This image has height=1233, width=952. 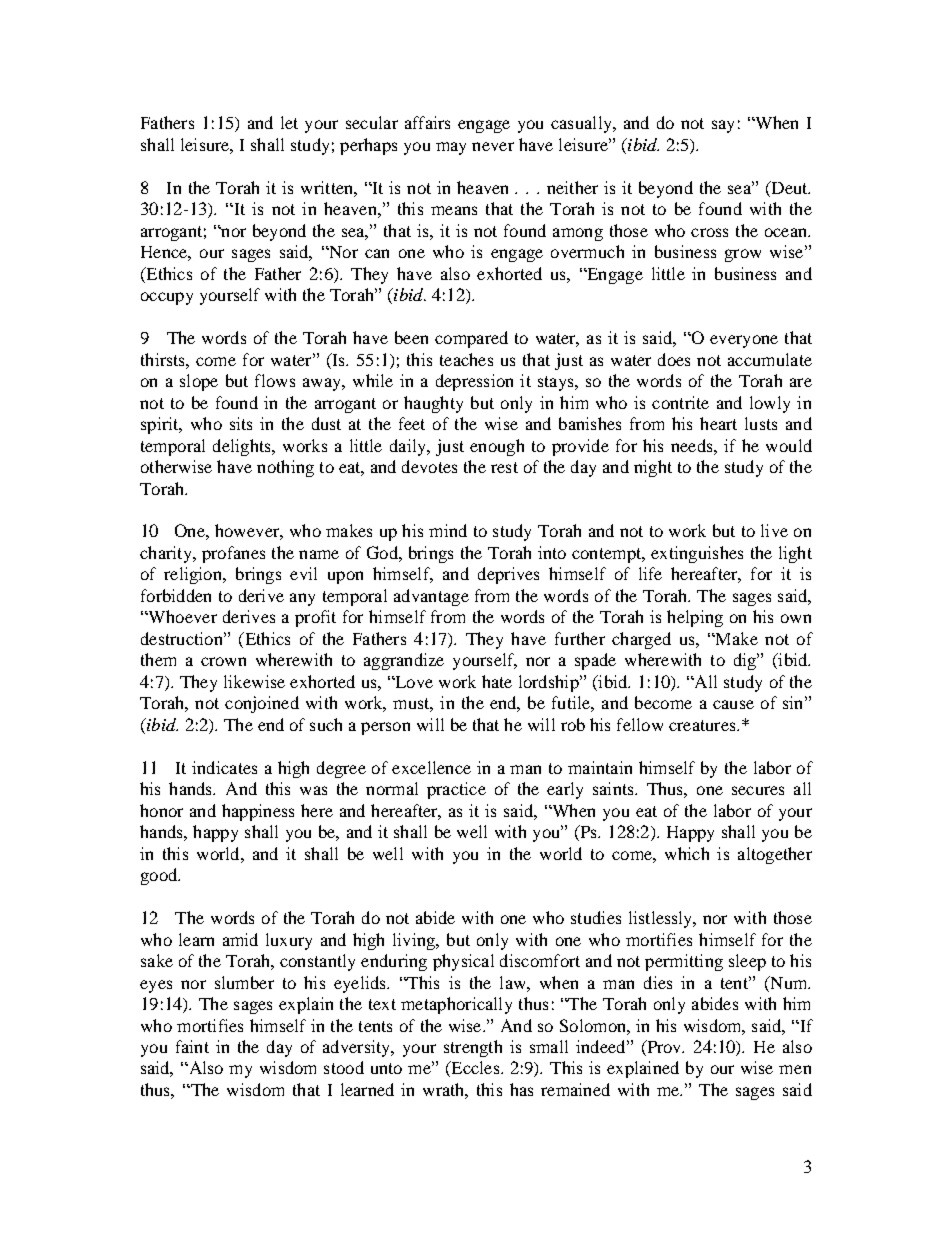 What do you see at coordinates (289, 122) in the image?
I see `let` at bounding box center [289, 122].
